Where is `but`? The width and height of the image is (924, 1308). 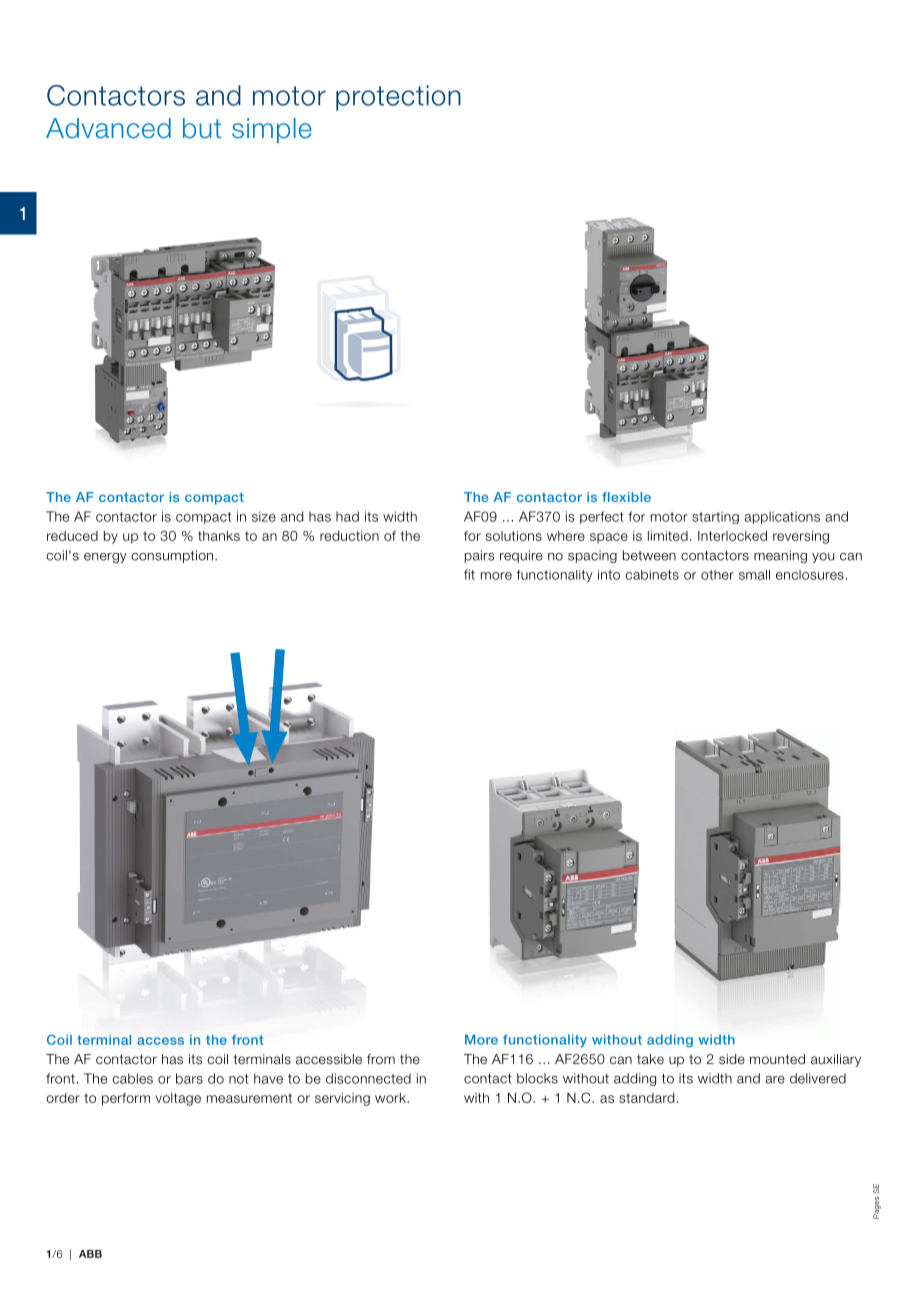 but is located at coordinates (202, 128).
